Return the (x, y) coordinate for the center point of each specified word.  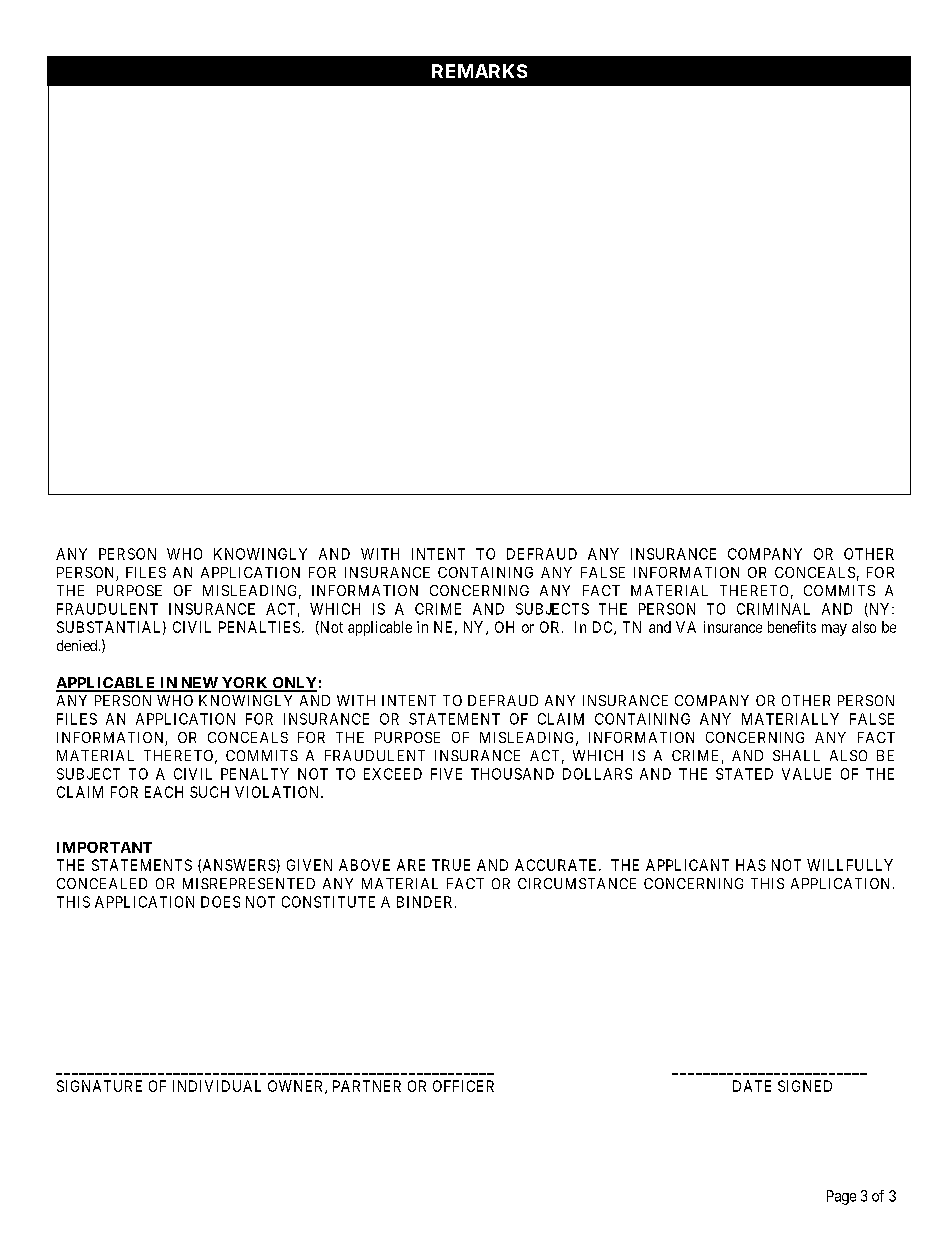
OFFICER (463, 1086)
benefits (792, 627)
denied (78, 645)
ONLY (293, 684)
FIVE (446, 774)
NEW (199, 684)
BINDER (426, 902)
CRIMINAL (773, 609)
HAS (751, 865)
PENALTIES (259, 627)
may (834, 630)
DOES (220, 902)
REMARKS (479, 71)
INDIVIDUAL (217, 1086)
